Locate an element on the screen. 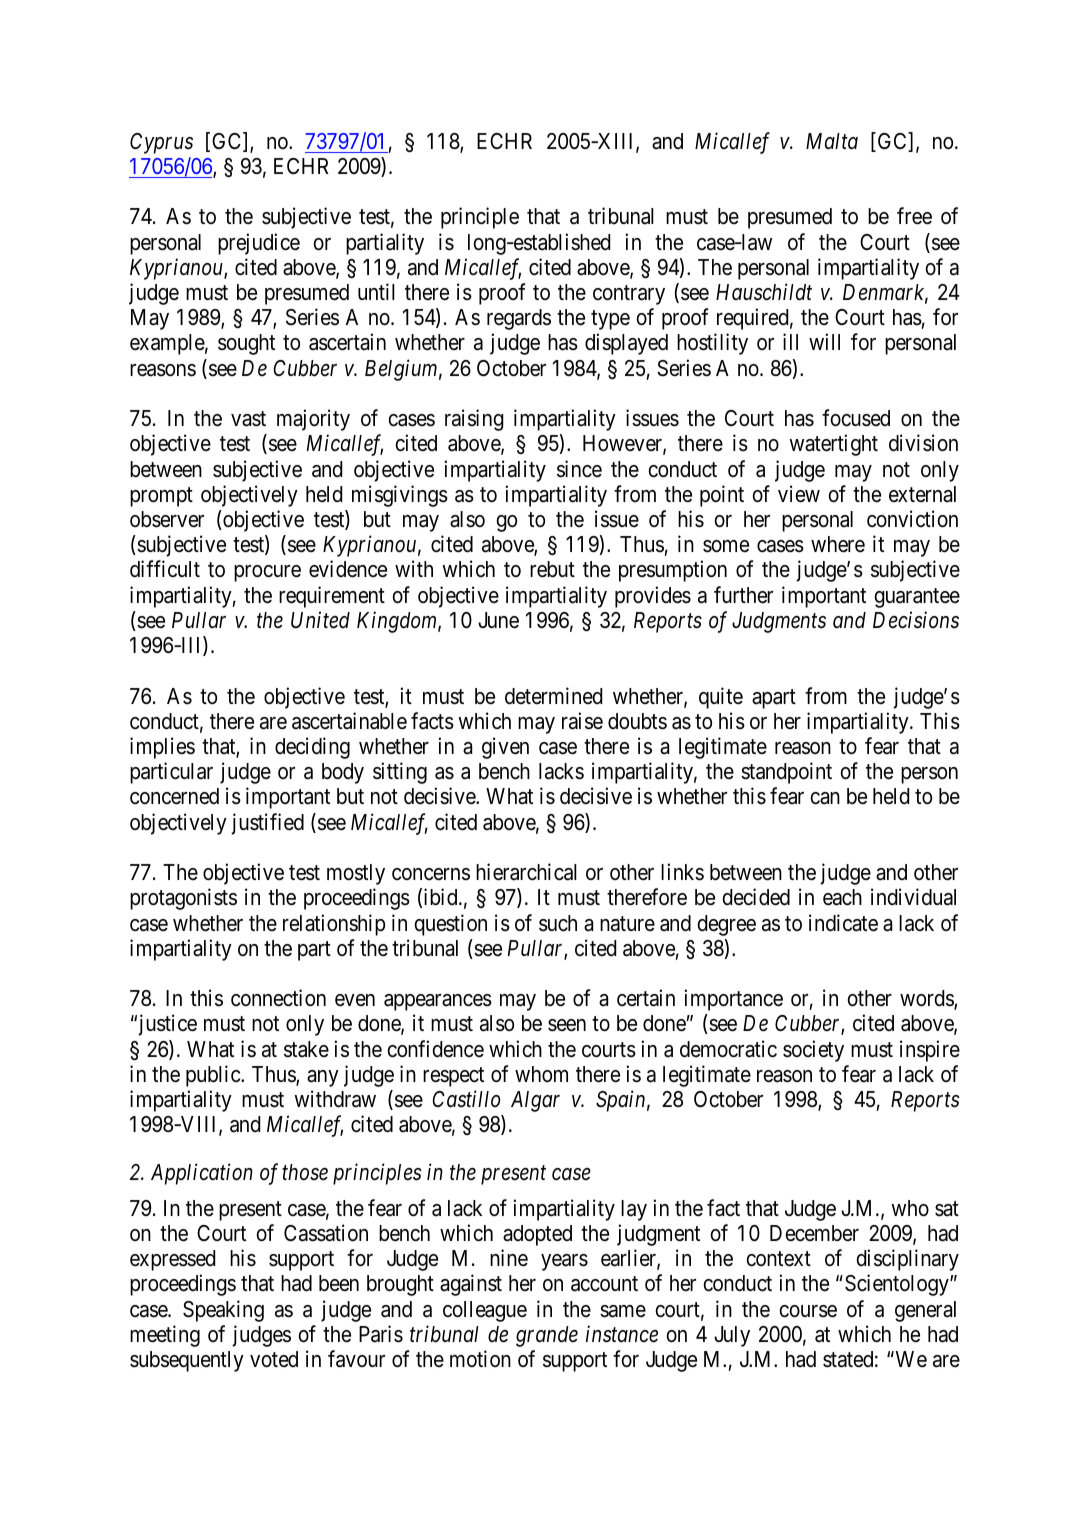  deciding is located at coordinates (312, 748).
